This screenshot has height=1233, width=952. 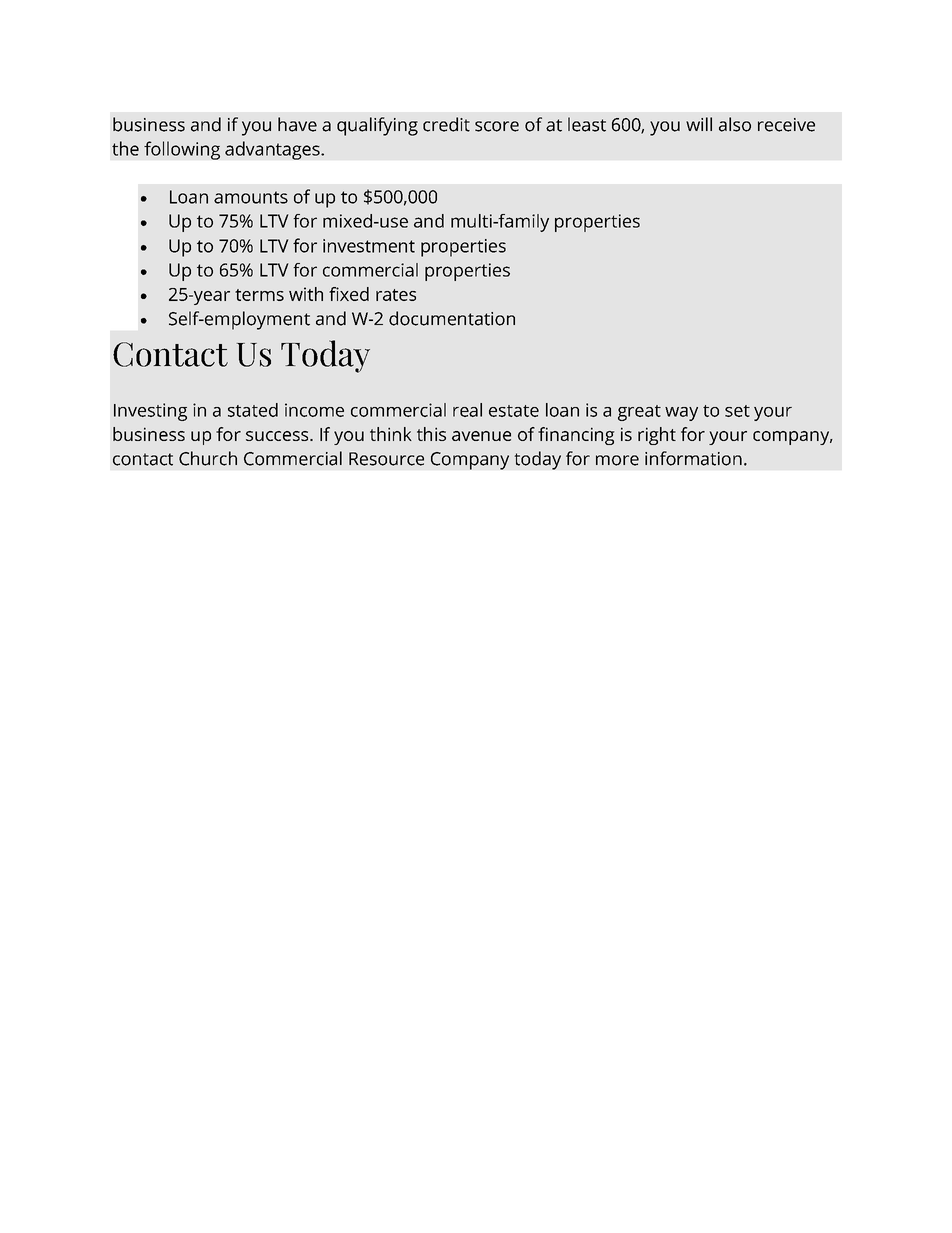 I want to click on Church, so click(x=208, y=458).
